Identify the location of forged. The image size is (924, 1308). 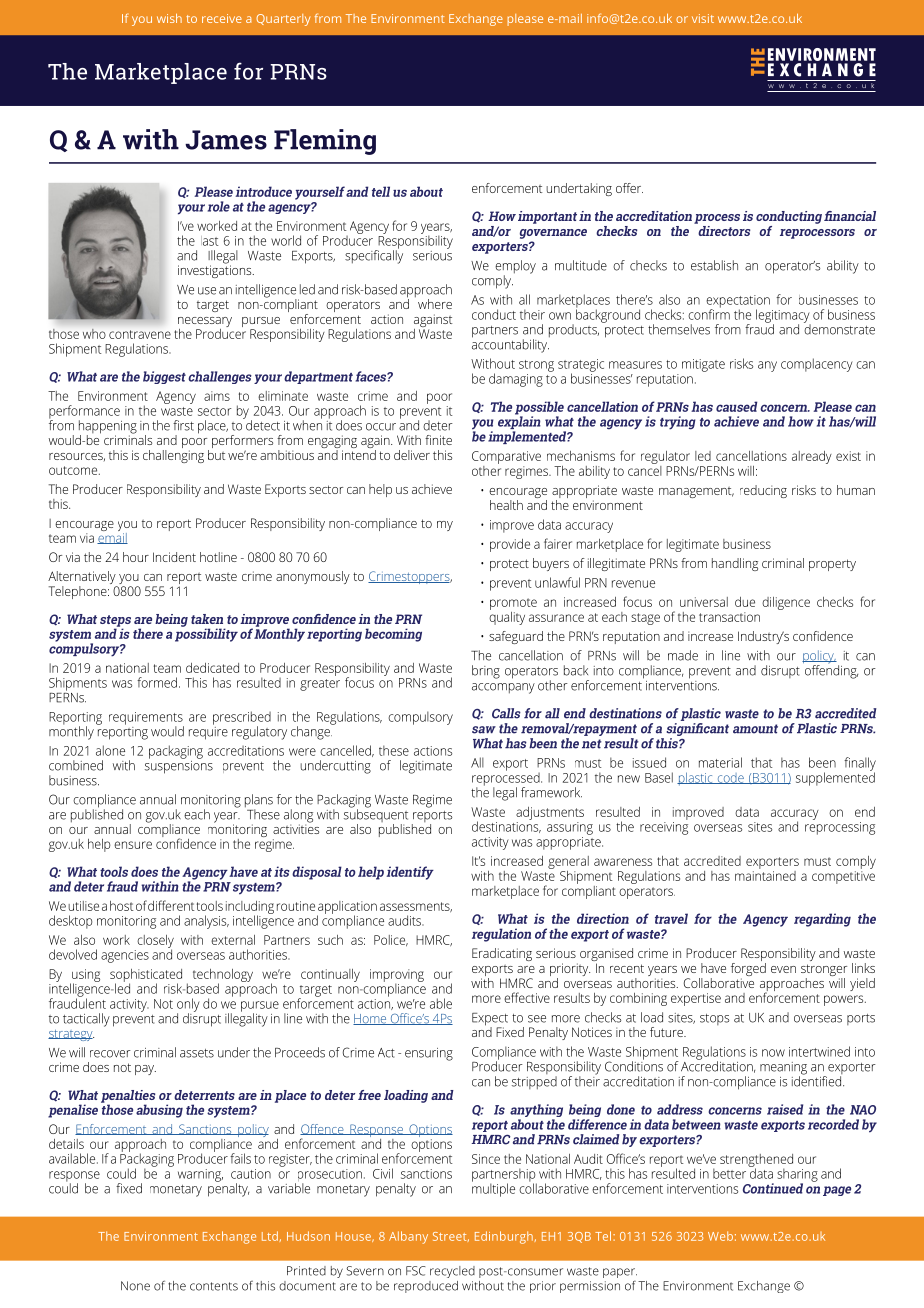
(748, 969).
